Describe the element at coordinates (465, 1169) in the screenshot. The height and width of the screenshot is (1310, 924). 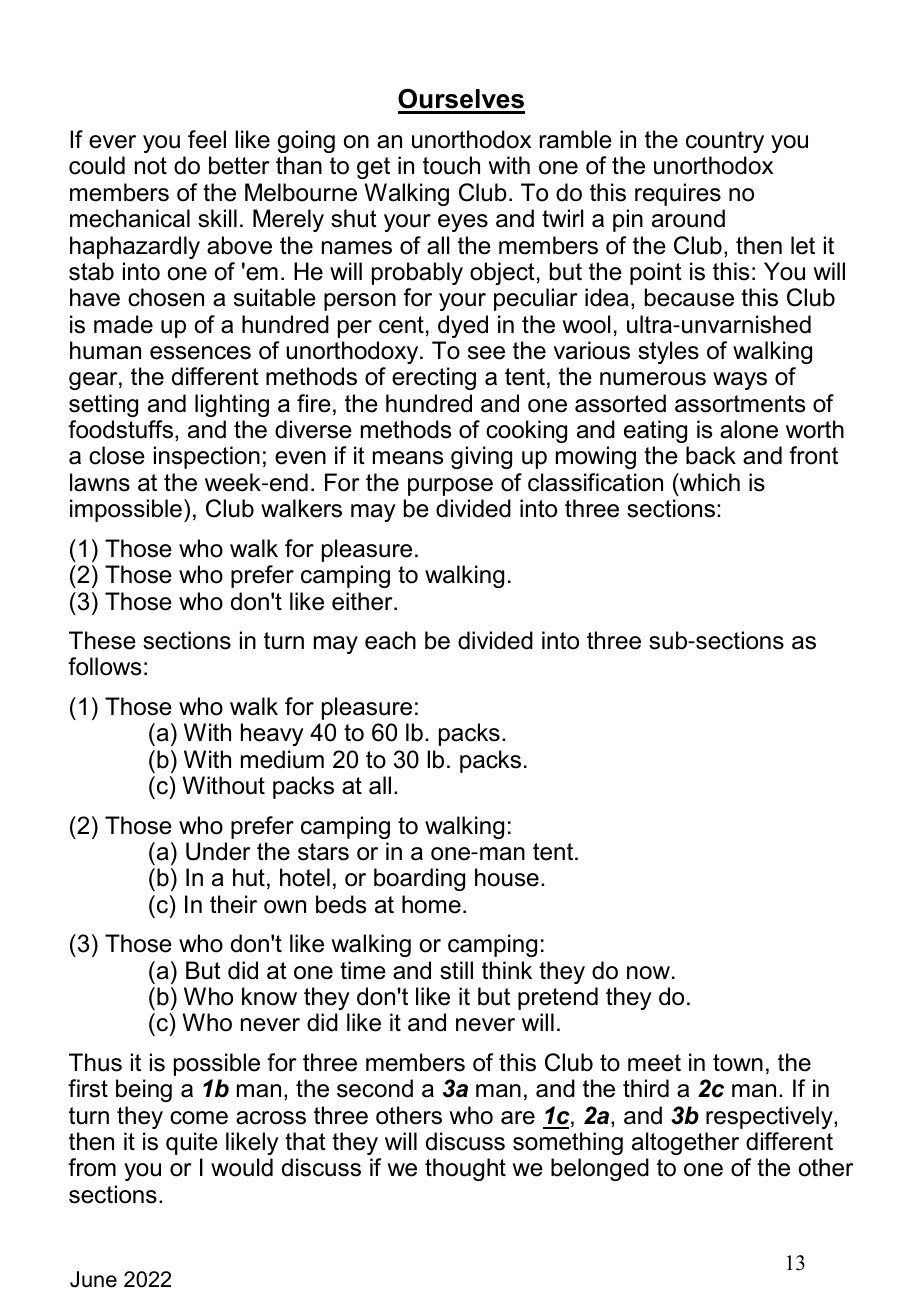
I see `thought` at that location.
